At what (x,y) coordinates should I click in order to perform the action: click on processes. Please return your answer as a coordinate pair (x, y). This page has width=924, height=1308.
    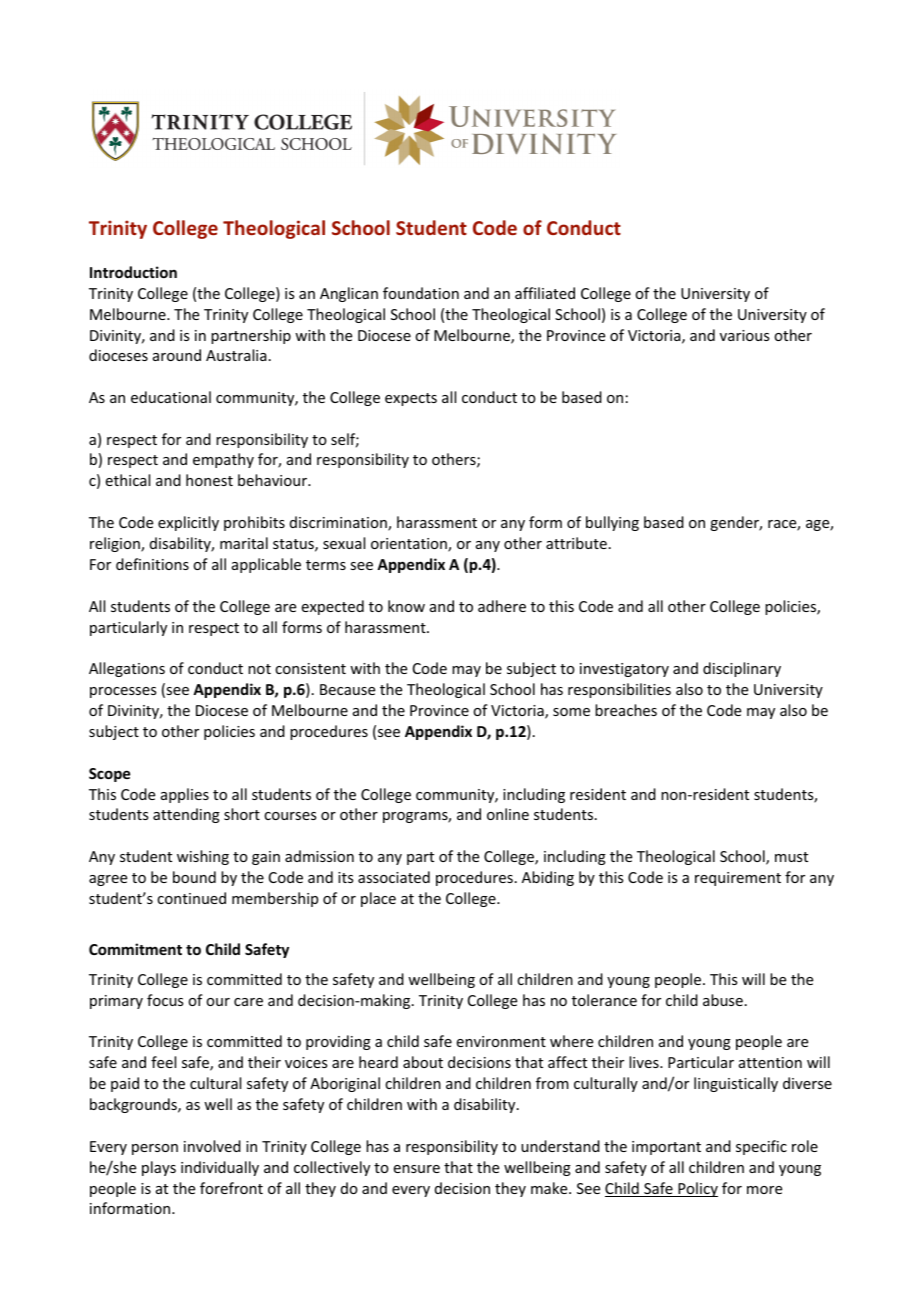
    Looking at the image, I should click on (123, 692).
